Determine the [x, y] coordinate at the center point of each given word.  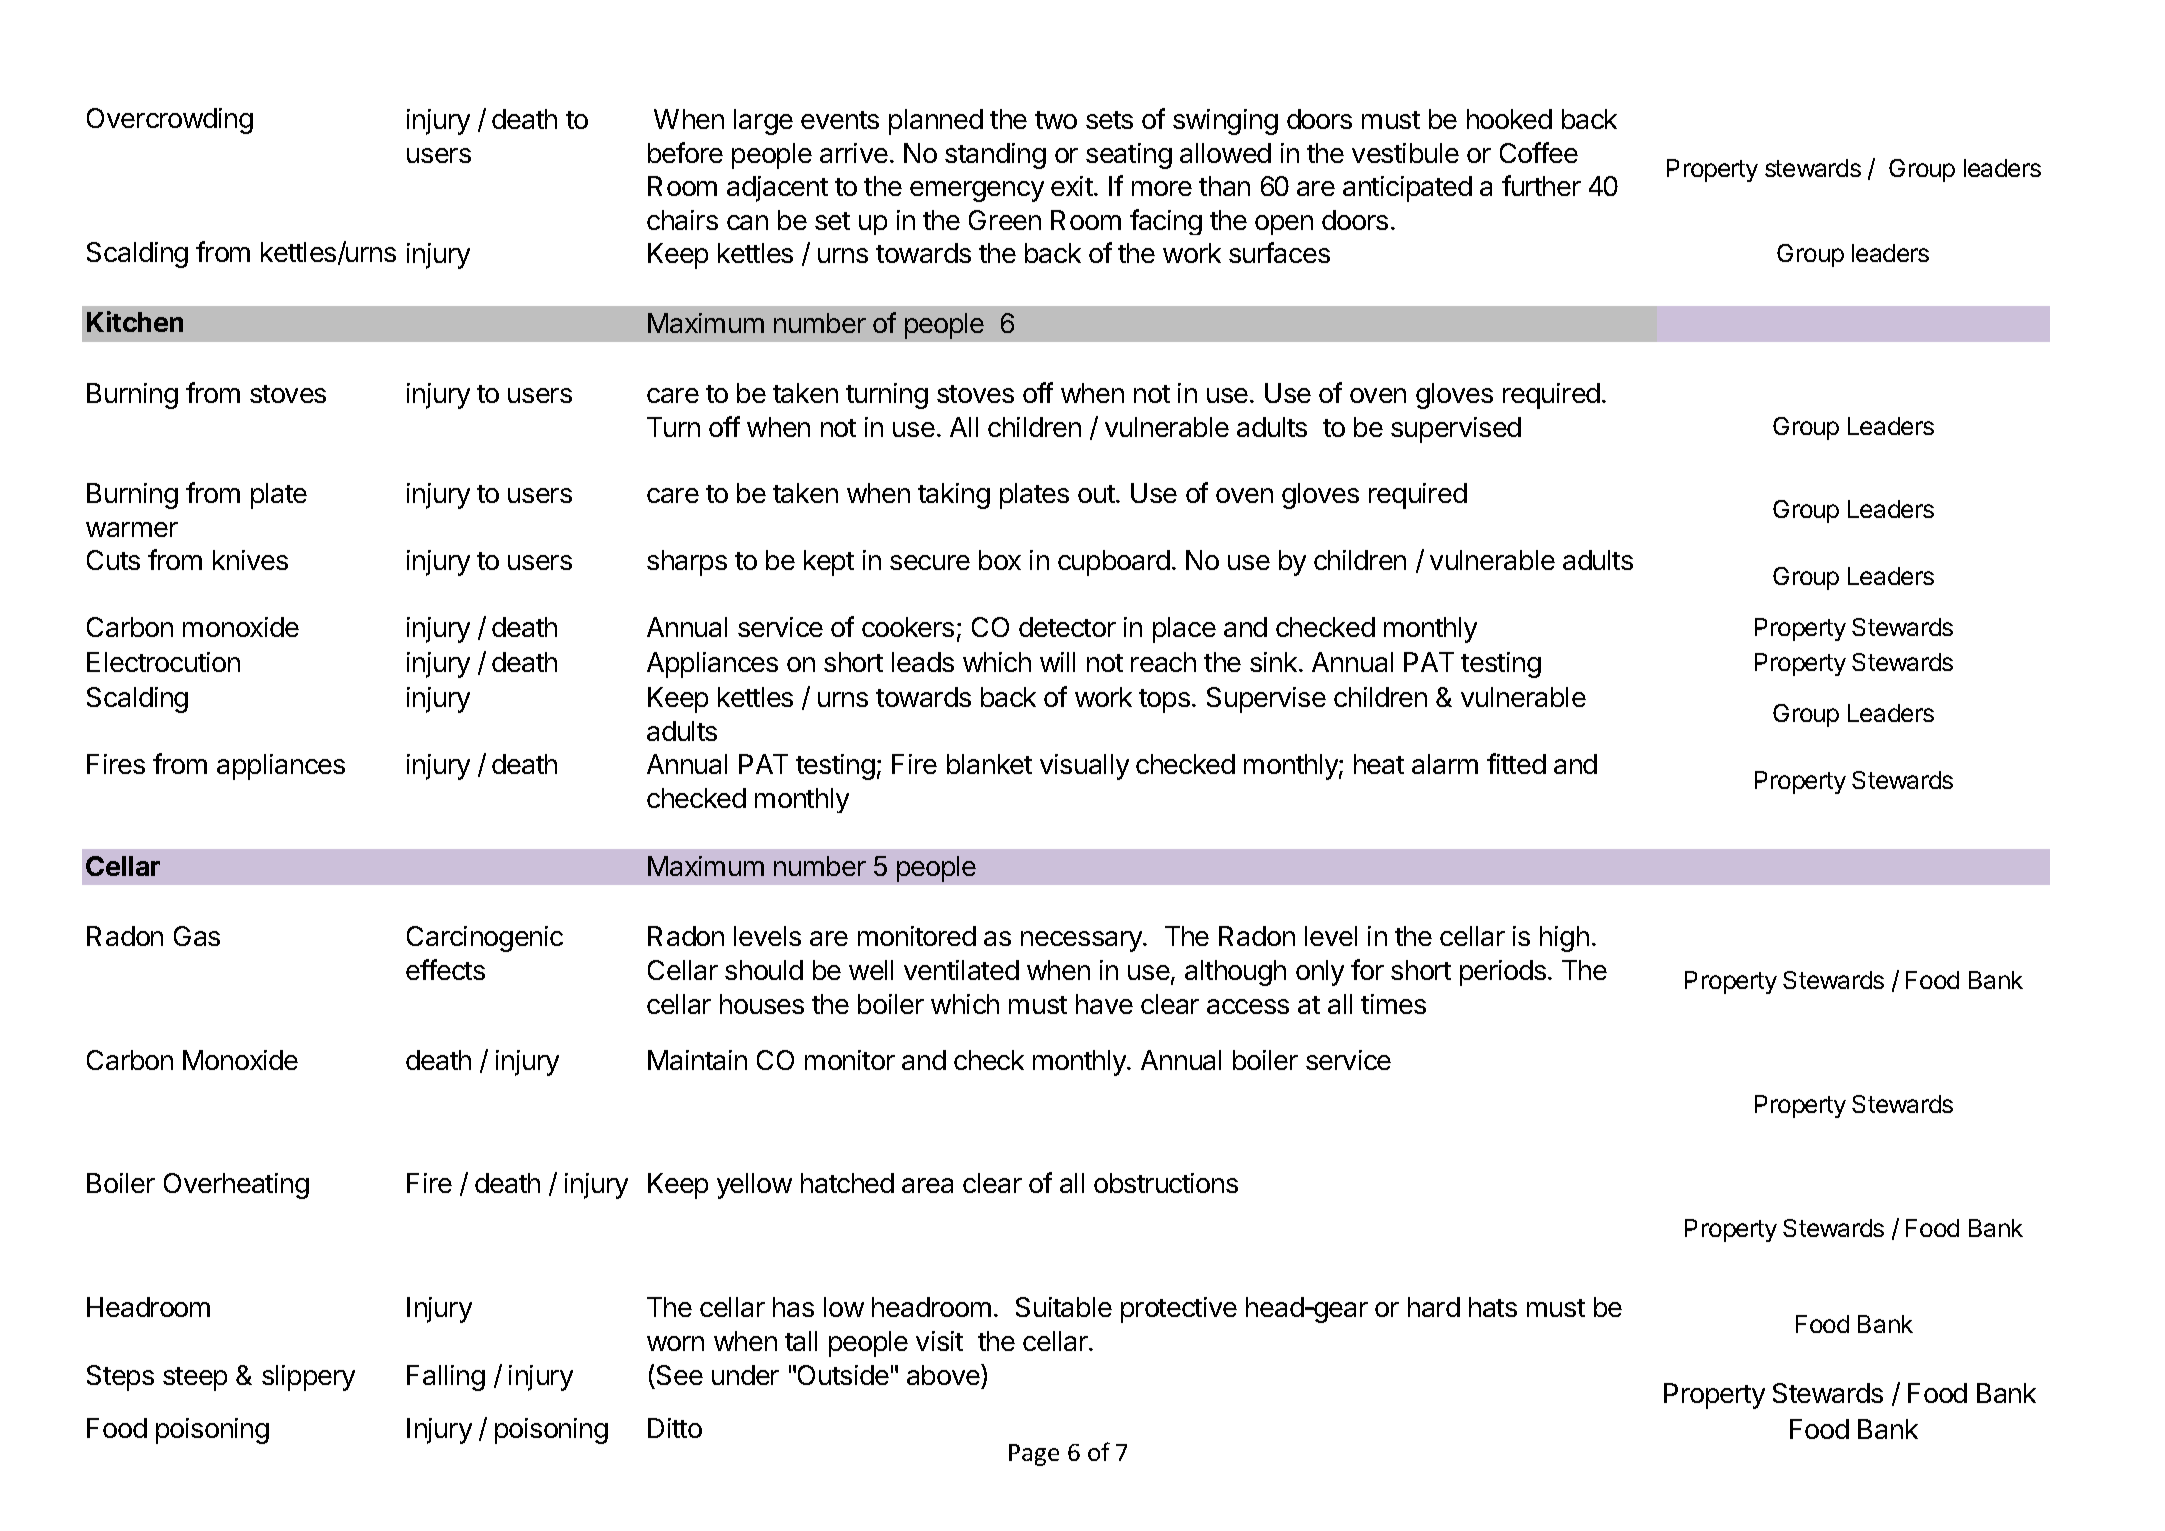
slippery [308, 1378]
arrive [854, 153]
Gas [197, 936]
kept [829, 563]
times [1393, 1004]
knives [250, 560]
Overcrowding [170, 121]
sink [1275, 662]
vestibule [1405, 153]
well [871, 970]
